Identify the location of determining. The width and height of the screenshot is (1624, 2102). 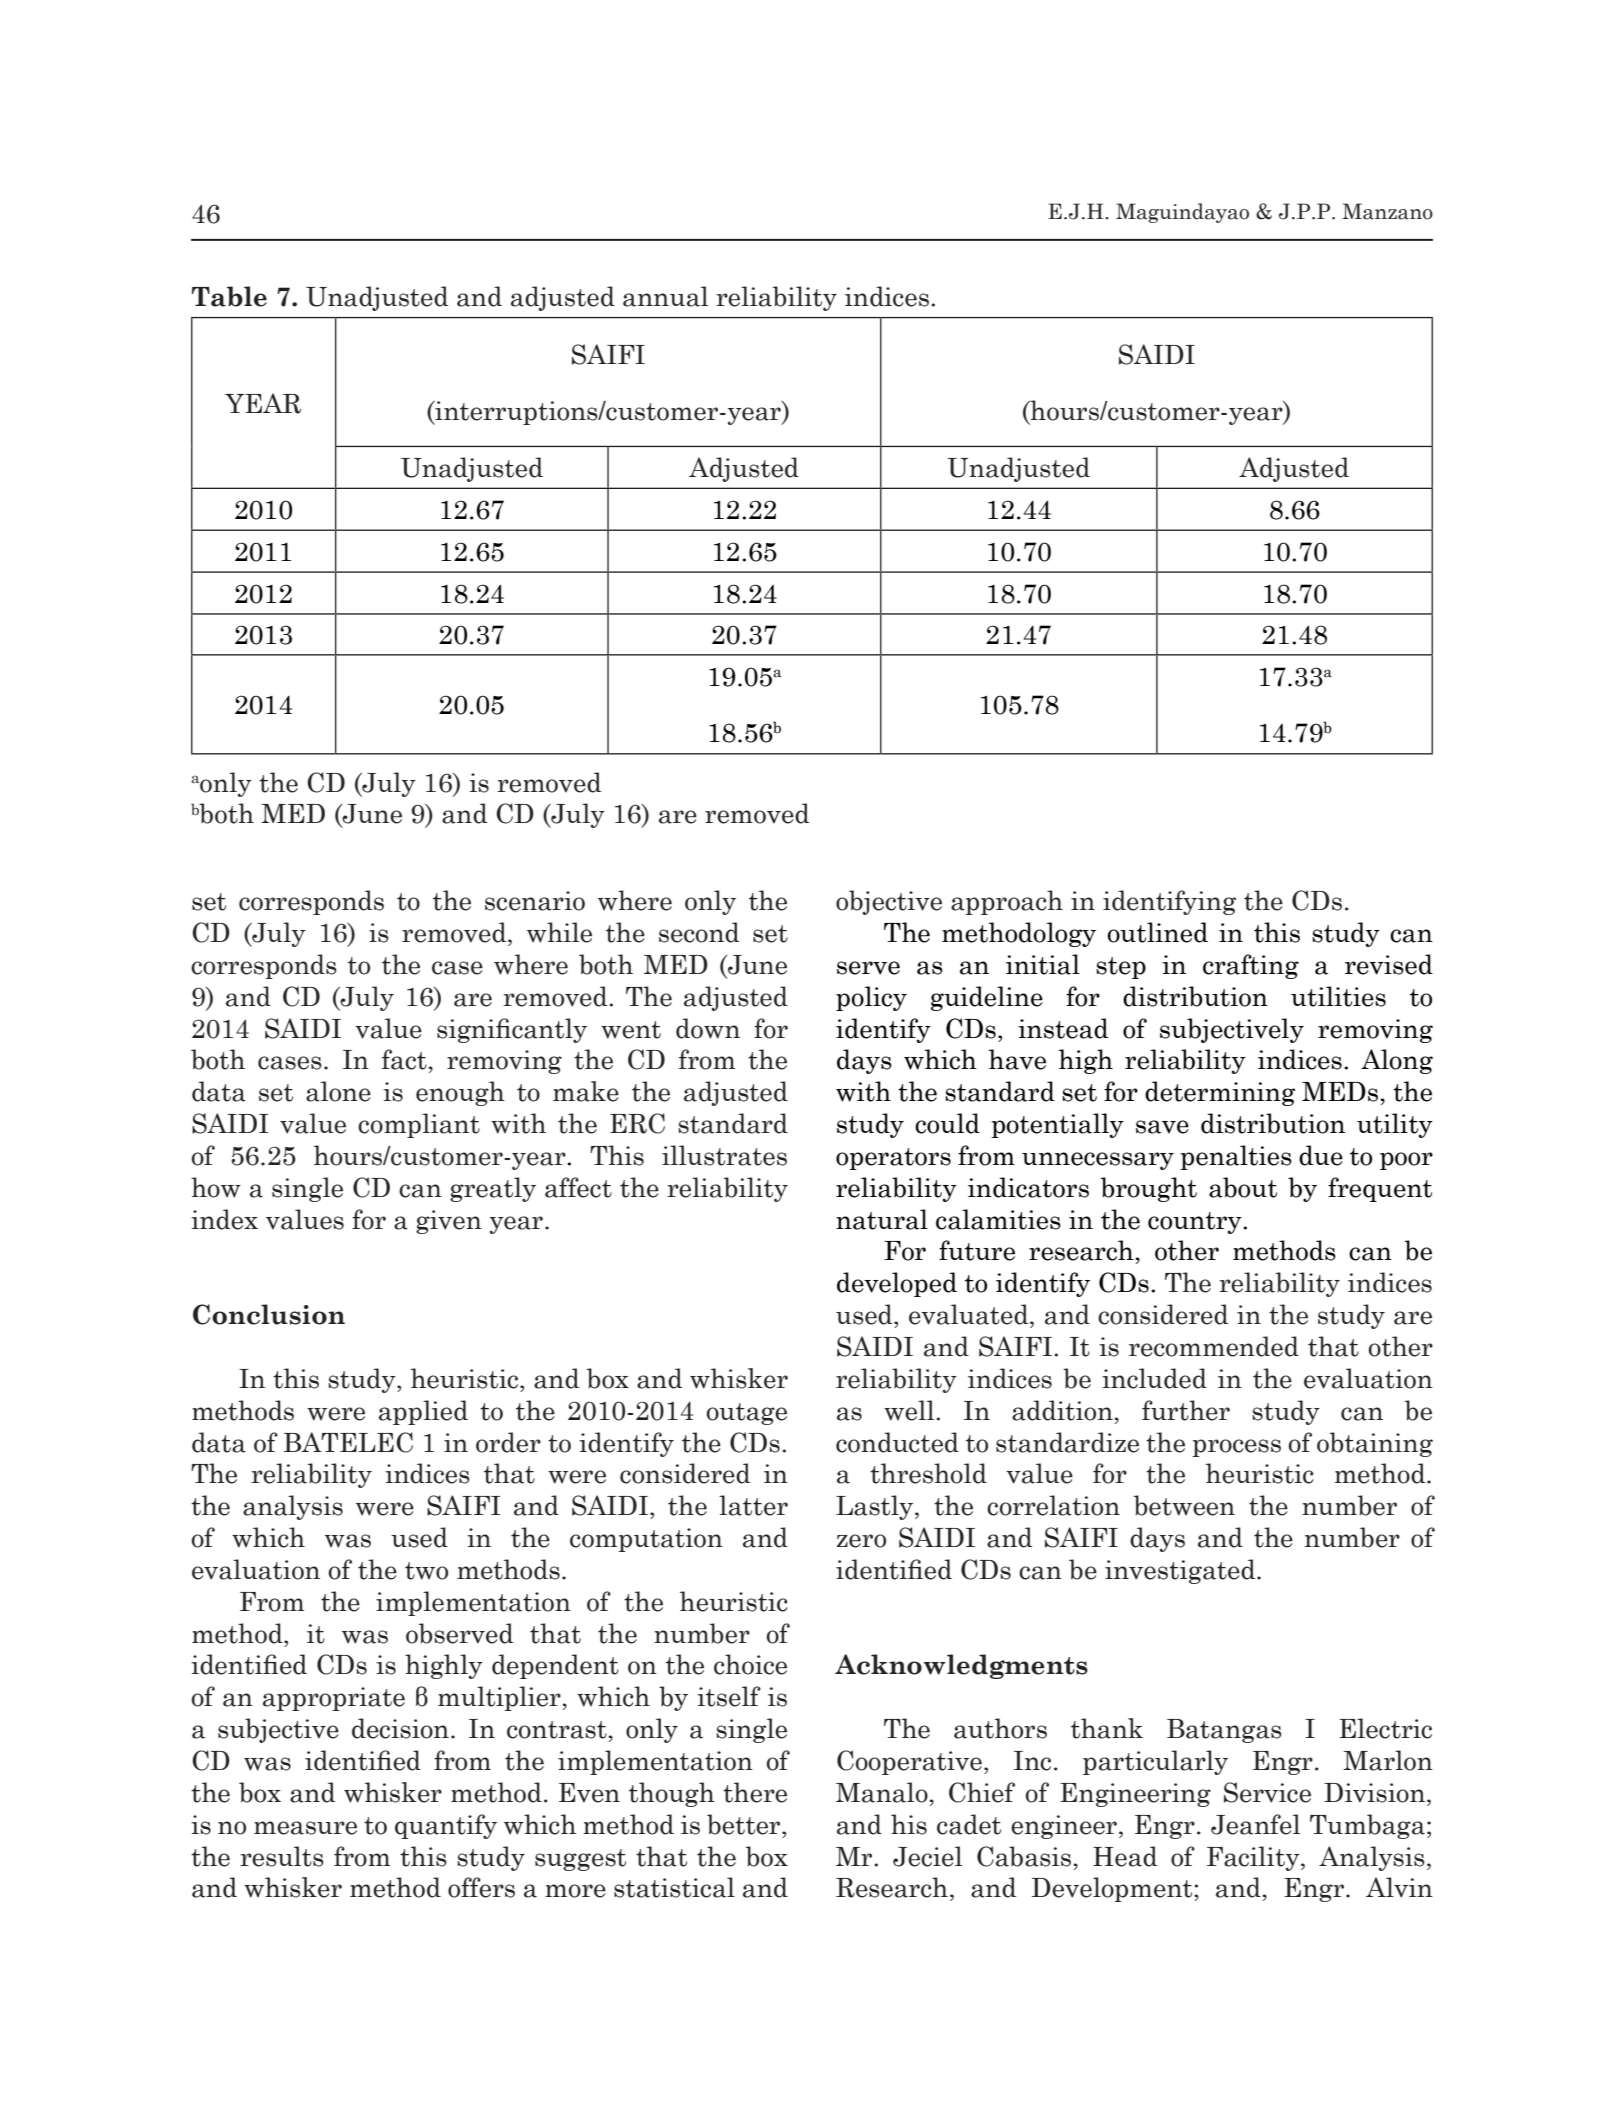
(1220, 1093).
